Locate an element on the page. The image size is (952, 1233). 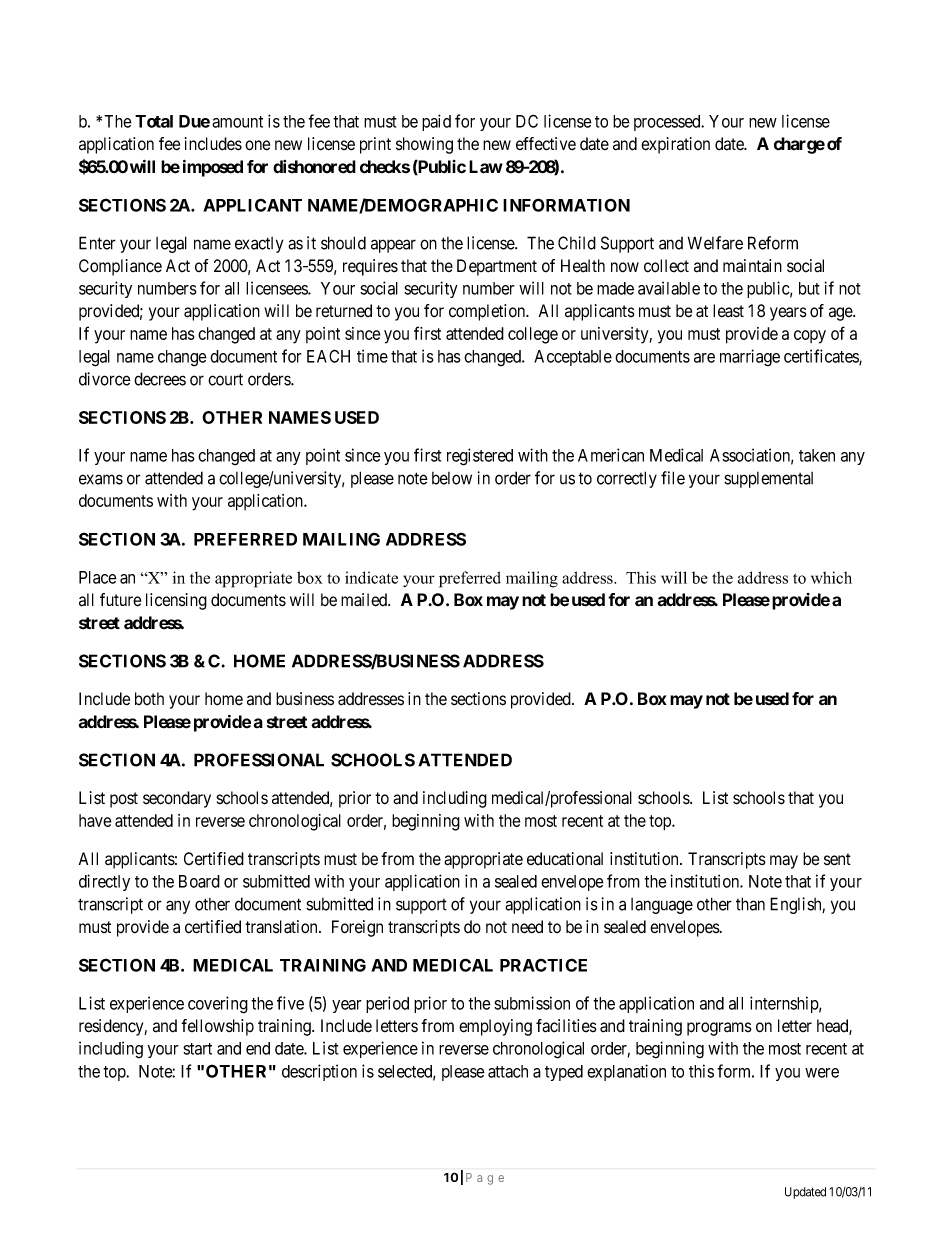
start is located at coordinates (197, 1049).
